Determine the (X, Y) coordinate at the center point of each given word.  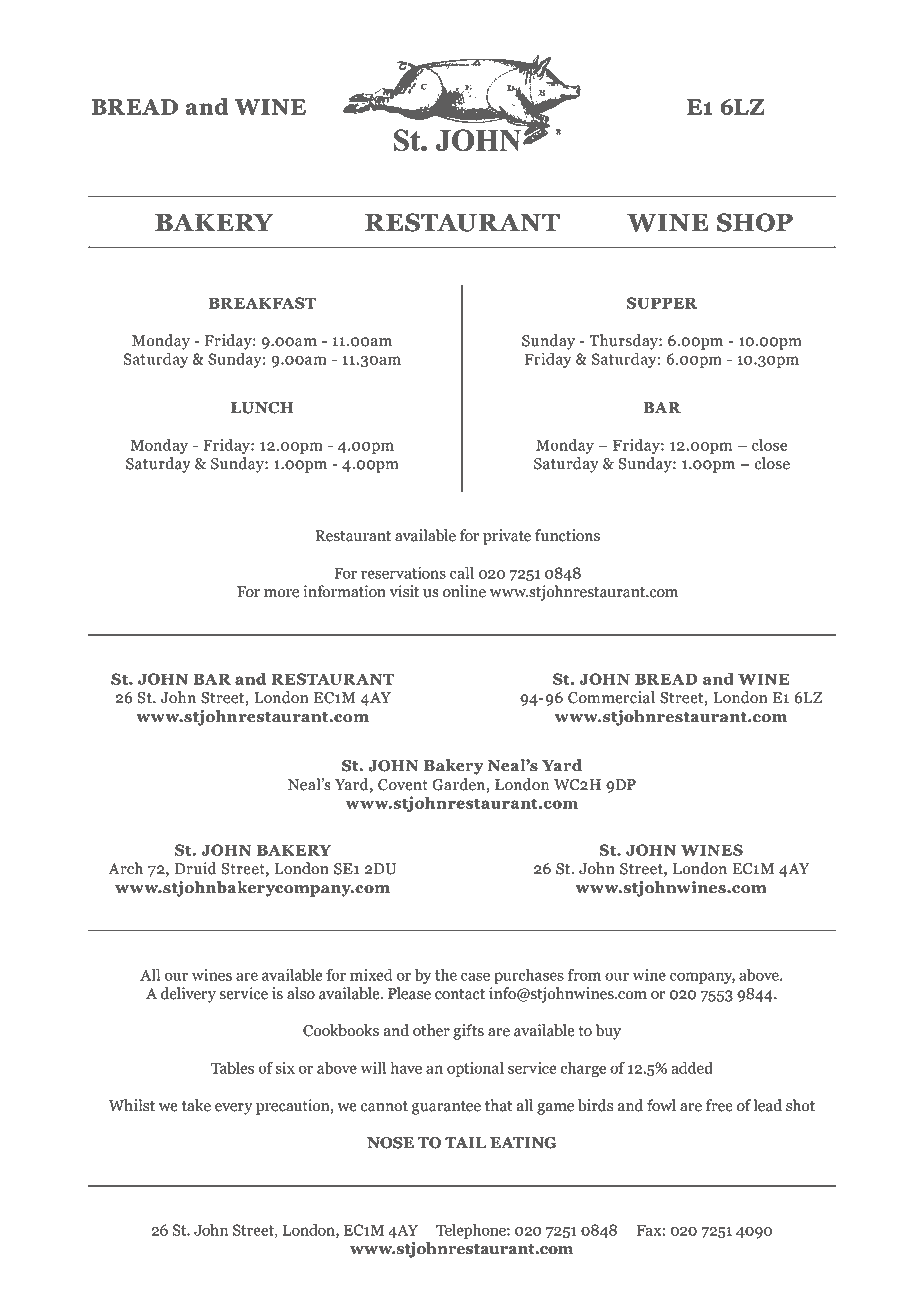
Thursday (624, 342)
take (196, 1105)
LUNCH (262, 408)
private (507, 537)
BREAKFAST (262, 303)
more (281, 593)
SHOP (755, 222)
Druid (196, 868)
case (475, 976)
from (584, 975)
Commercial (611, 697)
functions (567, 535)
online (464, 591)
